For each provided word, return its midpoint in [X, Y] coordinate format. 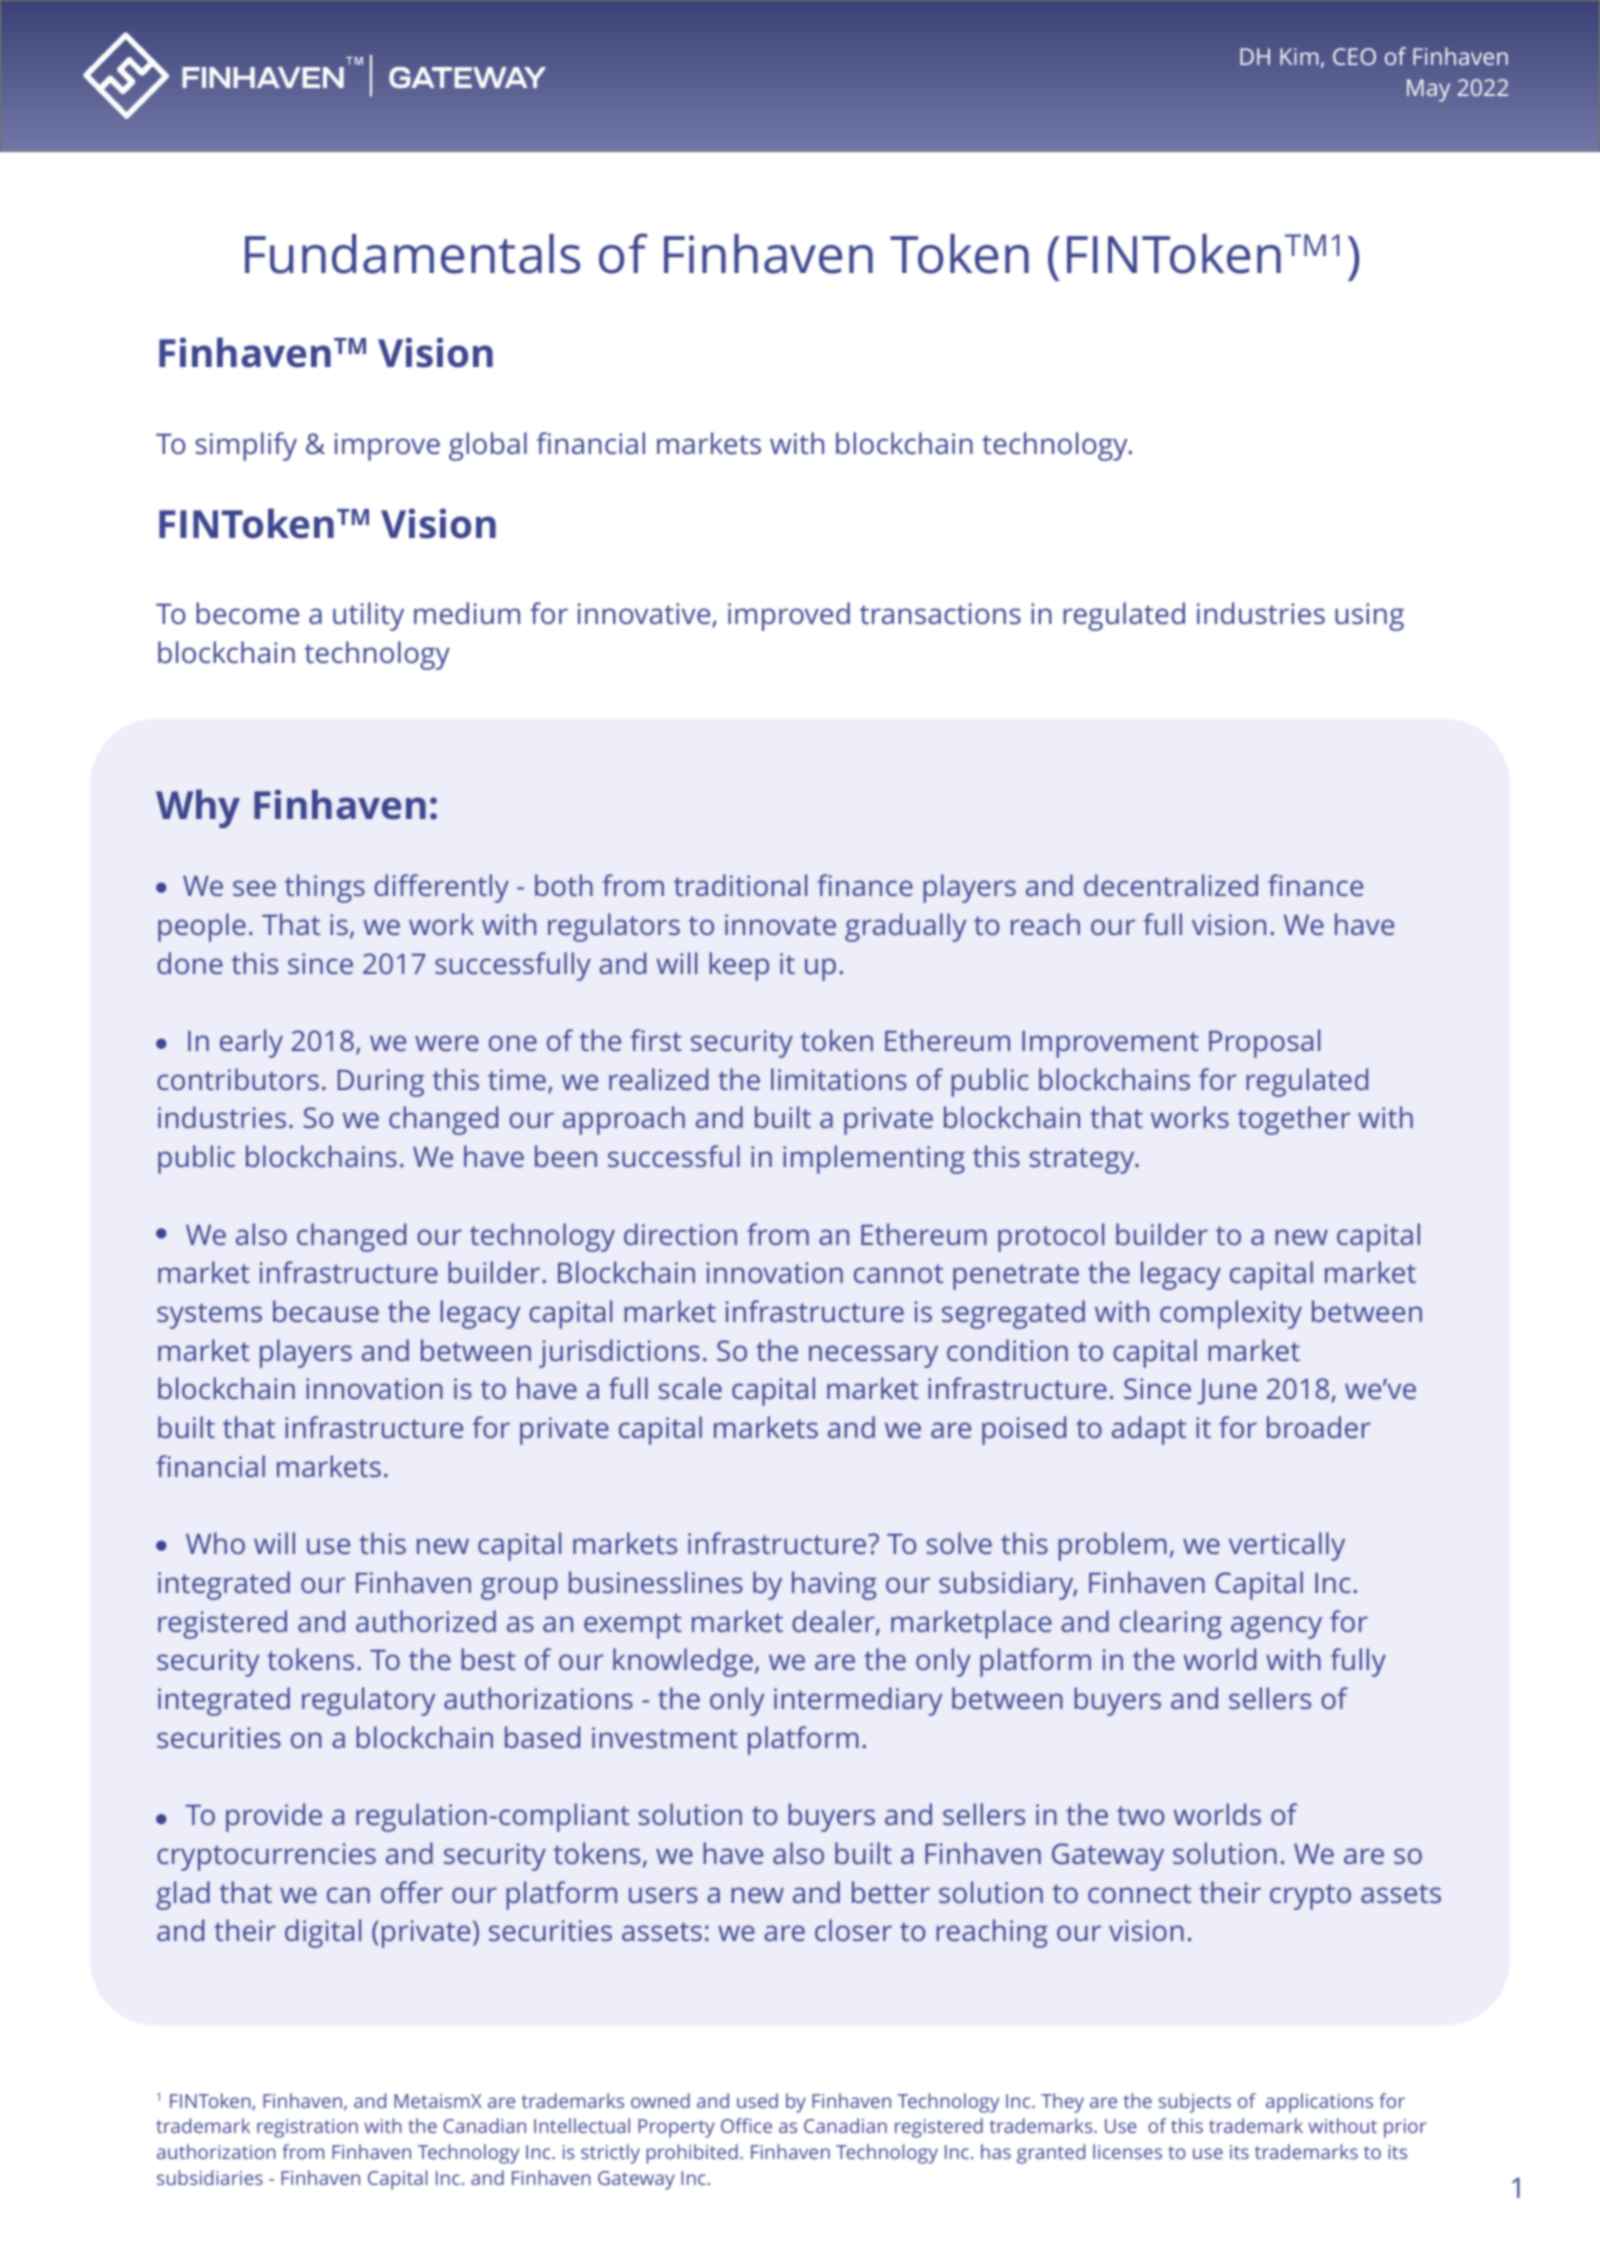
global [488, 446]
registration [307, 2128]
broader [1318, 1427]
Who [215, 1543]
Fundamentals [412, 254]
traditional [740, 885]
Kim [1299, 56]
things [325, 888]
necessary [873, 1356]
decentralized [1171, 885]
